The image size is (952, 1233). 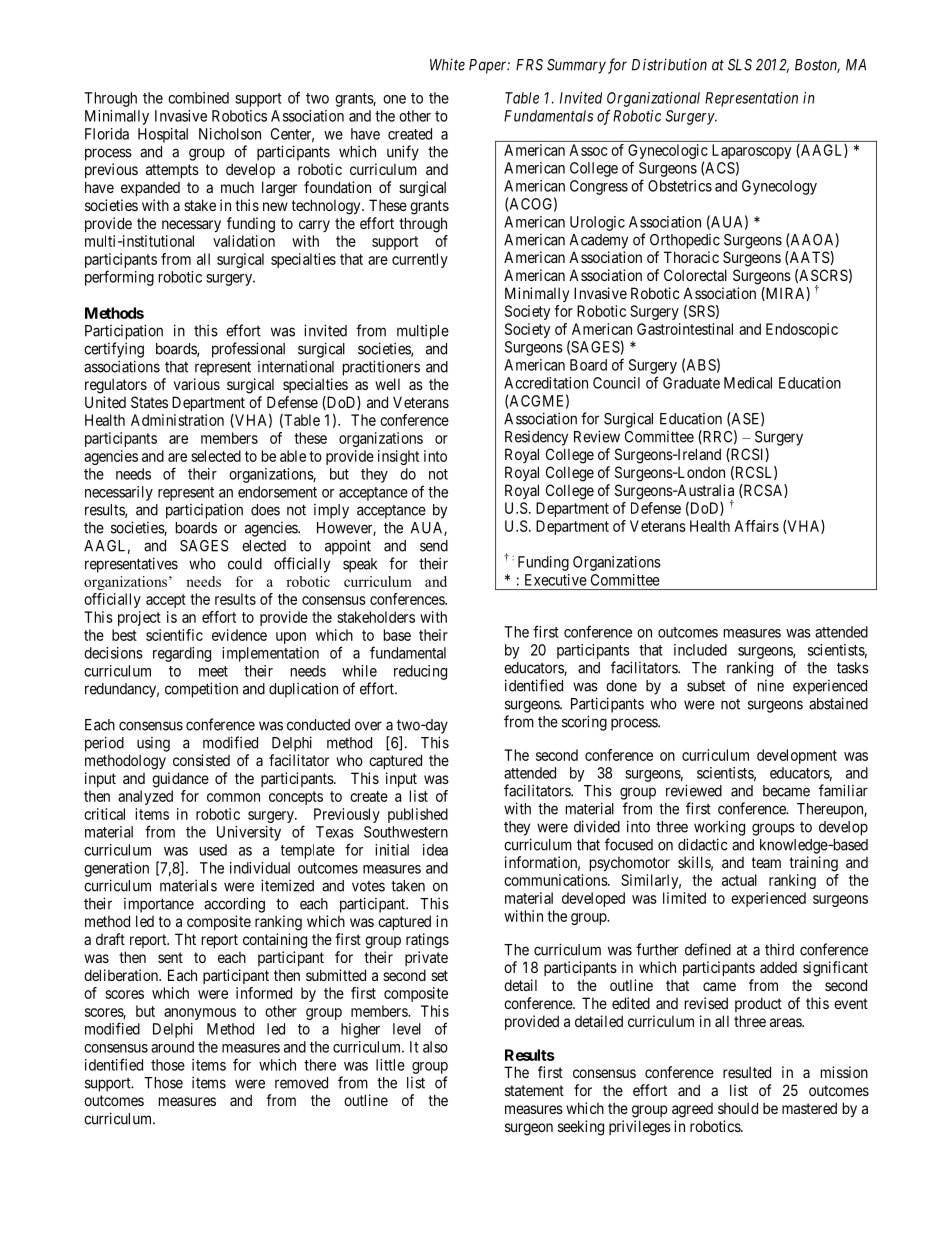 What do you see at coordinates (172, 1047) in the page?
I see `around` at bounding box center [172, 1047].
